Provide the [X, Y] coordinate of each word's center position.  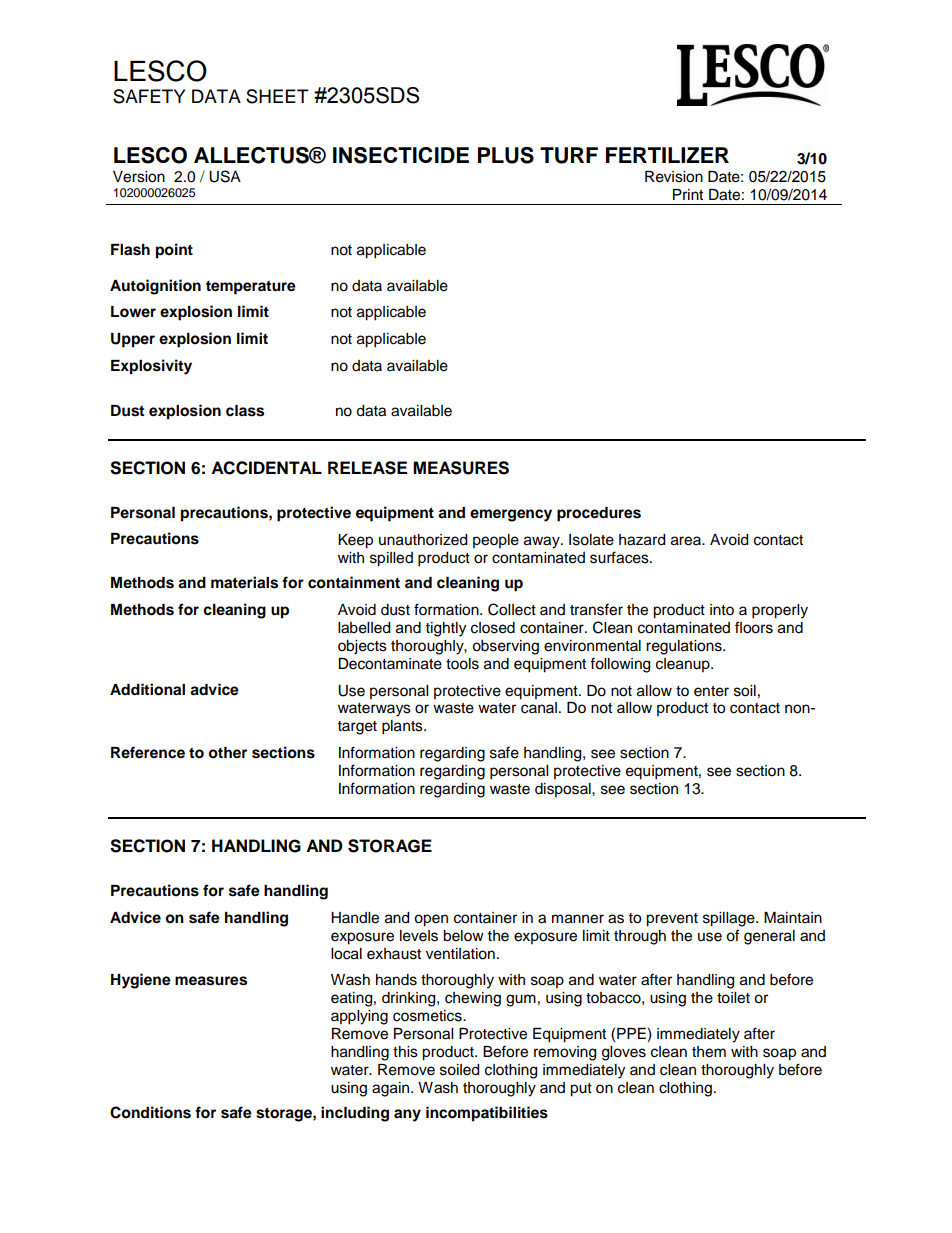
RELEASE [367, 468]
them [709, 1052]
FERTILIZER [667, 155]
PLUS [506, 155]
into [722, 610]
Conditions [150, 1112]
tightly [446, 629]
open [431, 920]
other [227, 753]
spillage [730, 919]
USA [225, 176]
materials [244, 582]
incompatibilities [487, 1114]
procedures [599, 514]
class [245, 411]
